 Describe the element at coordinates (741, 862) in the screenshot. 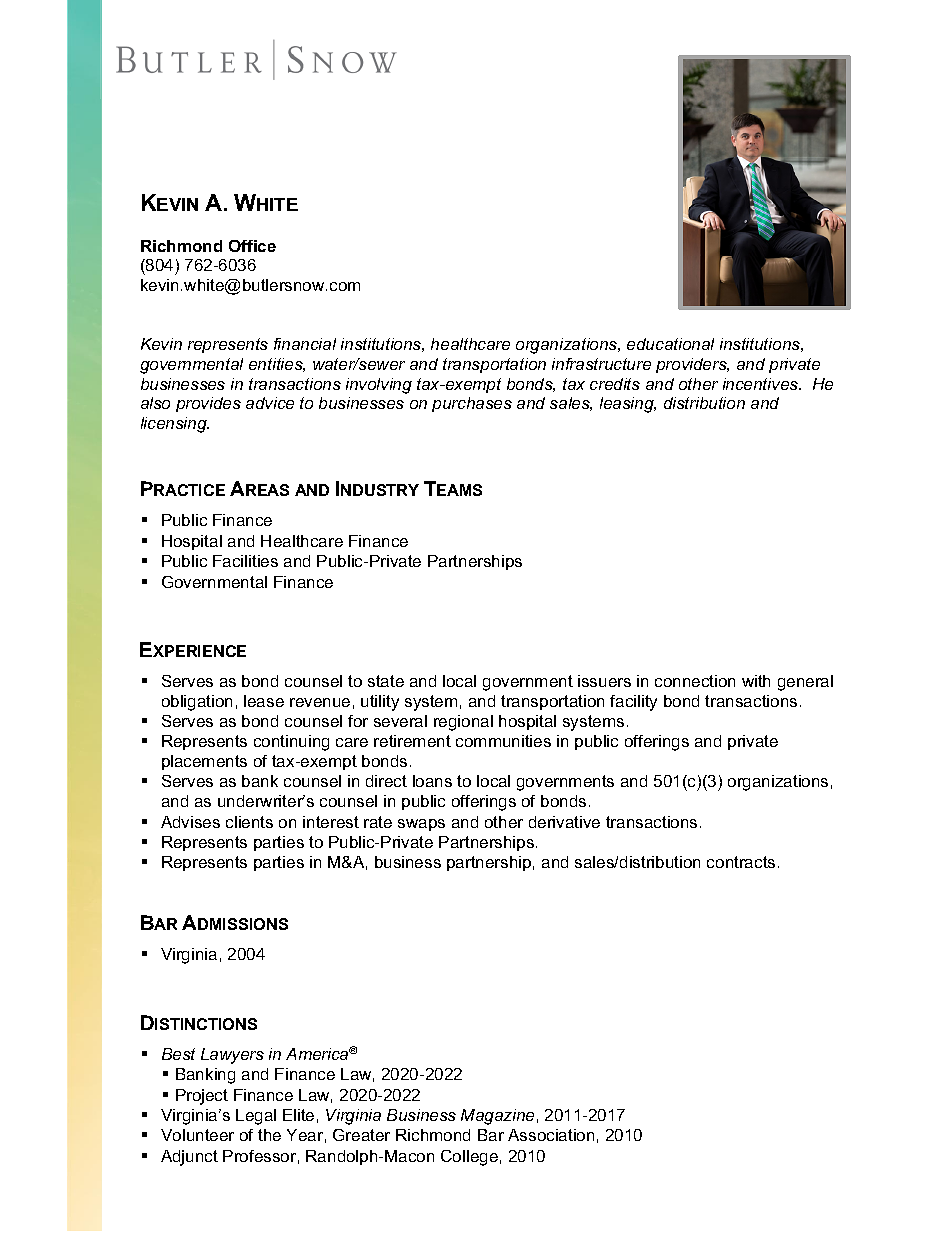

I see `contracts` at that location.
